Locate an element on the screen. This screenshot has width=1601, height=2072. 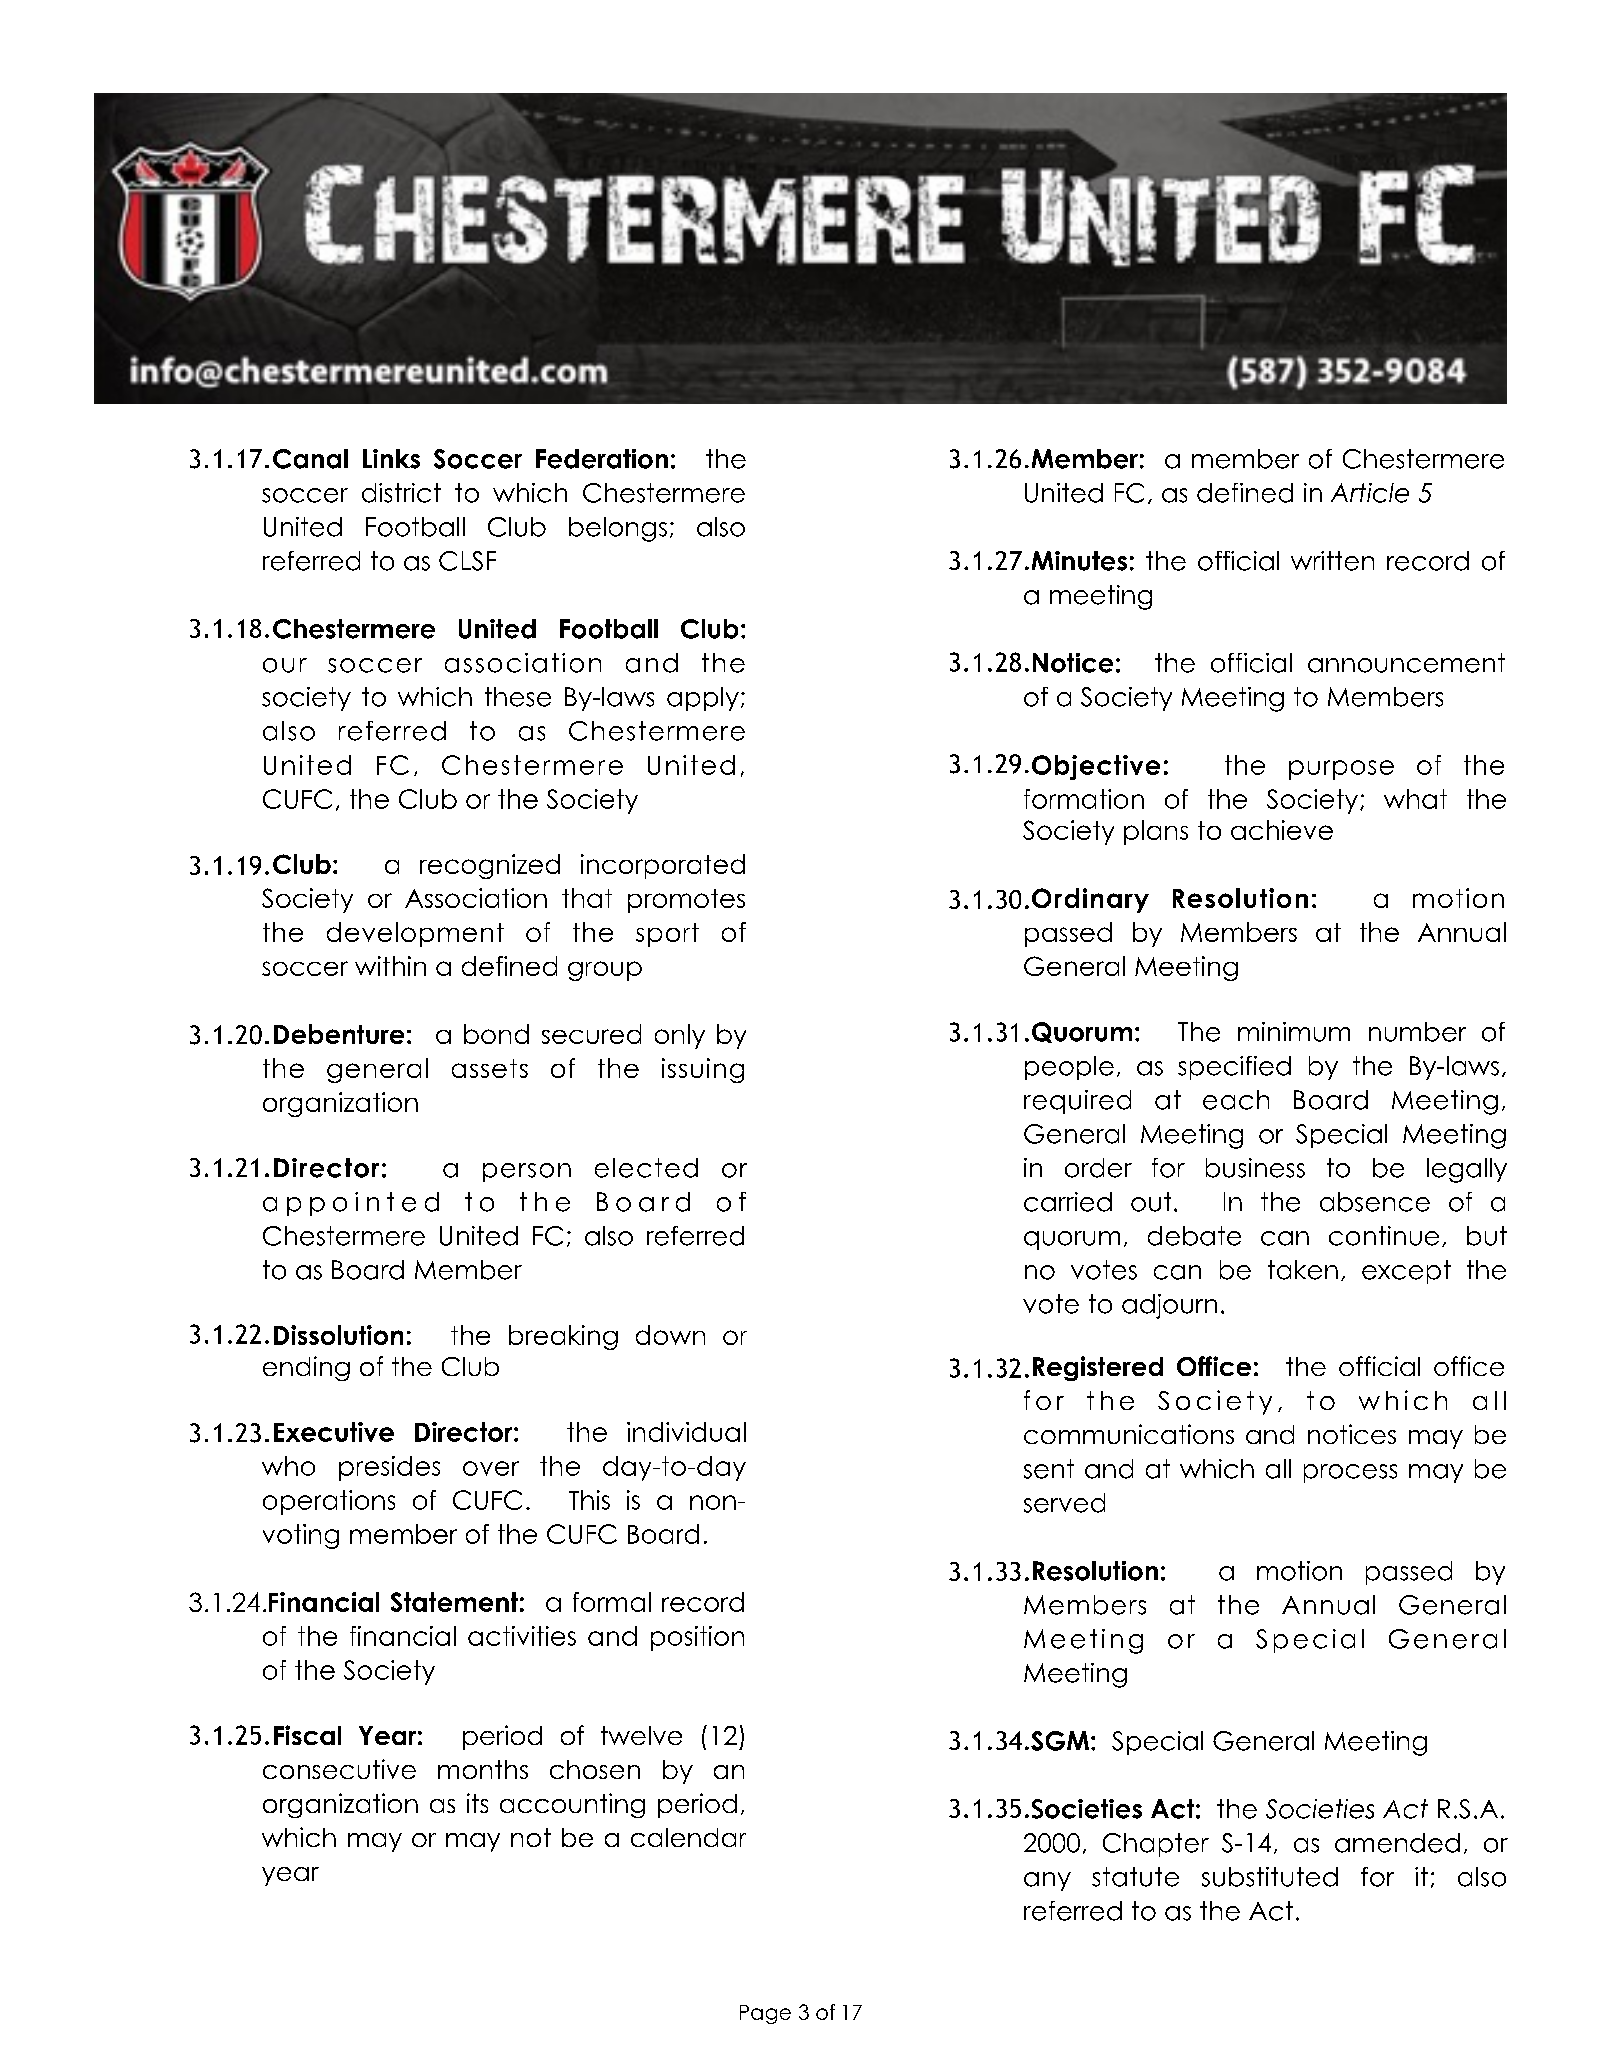
sent is located at coordinates (1049, 1469).
